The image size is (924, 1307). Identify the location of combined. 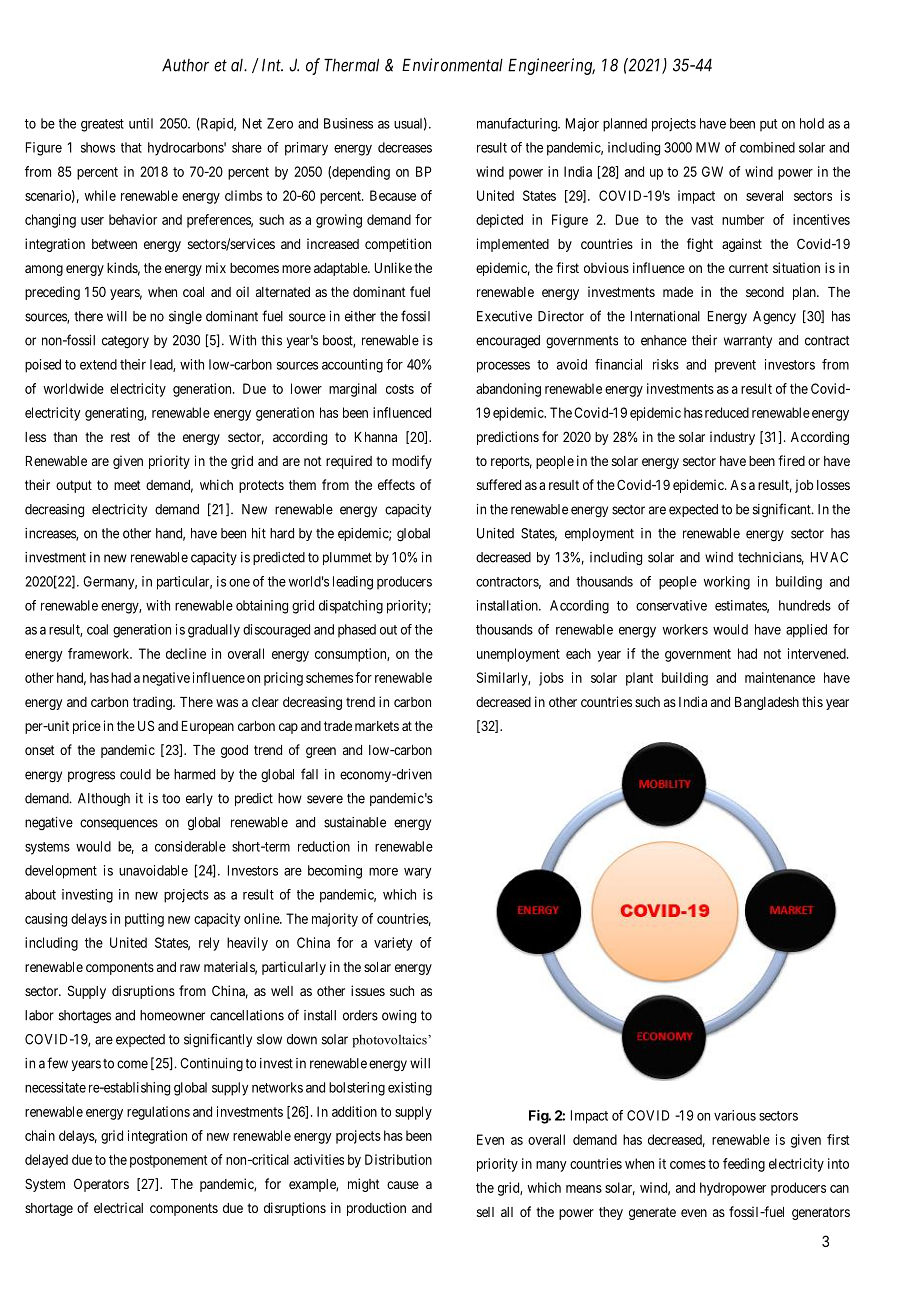
(767, 147).
